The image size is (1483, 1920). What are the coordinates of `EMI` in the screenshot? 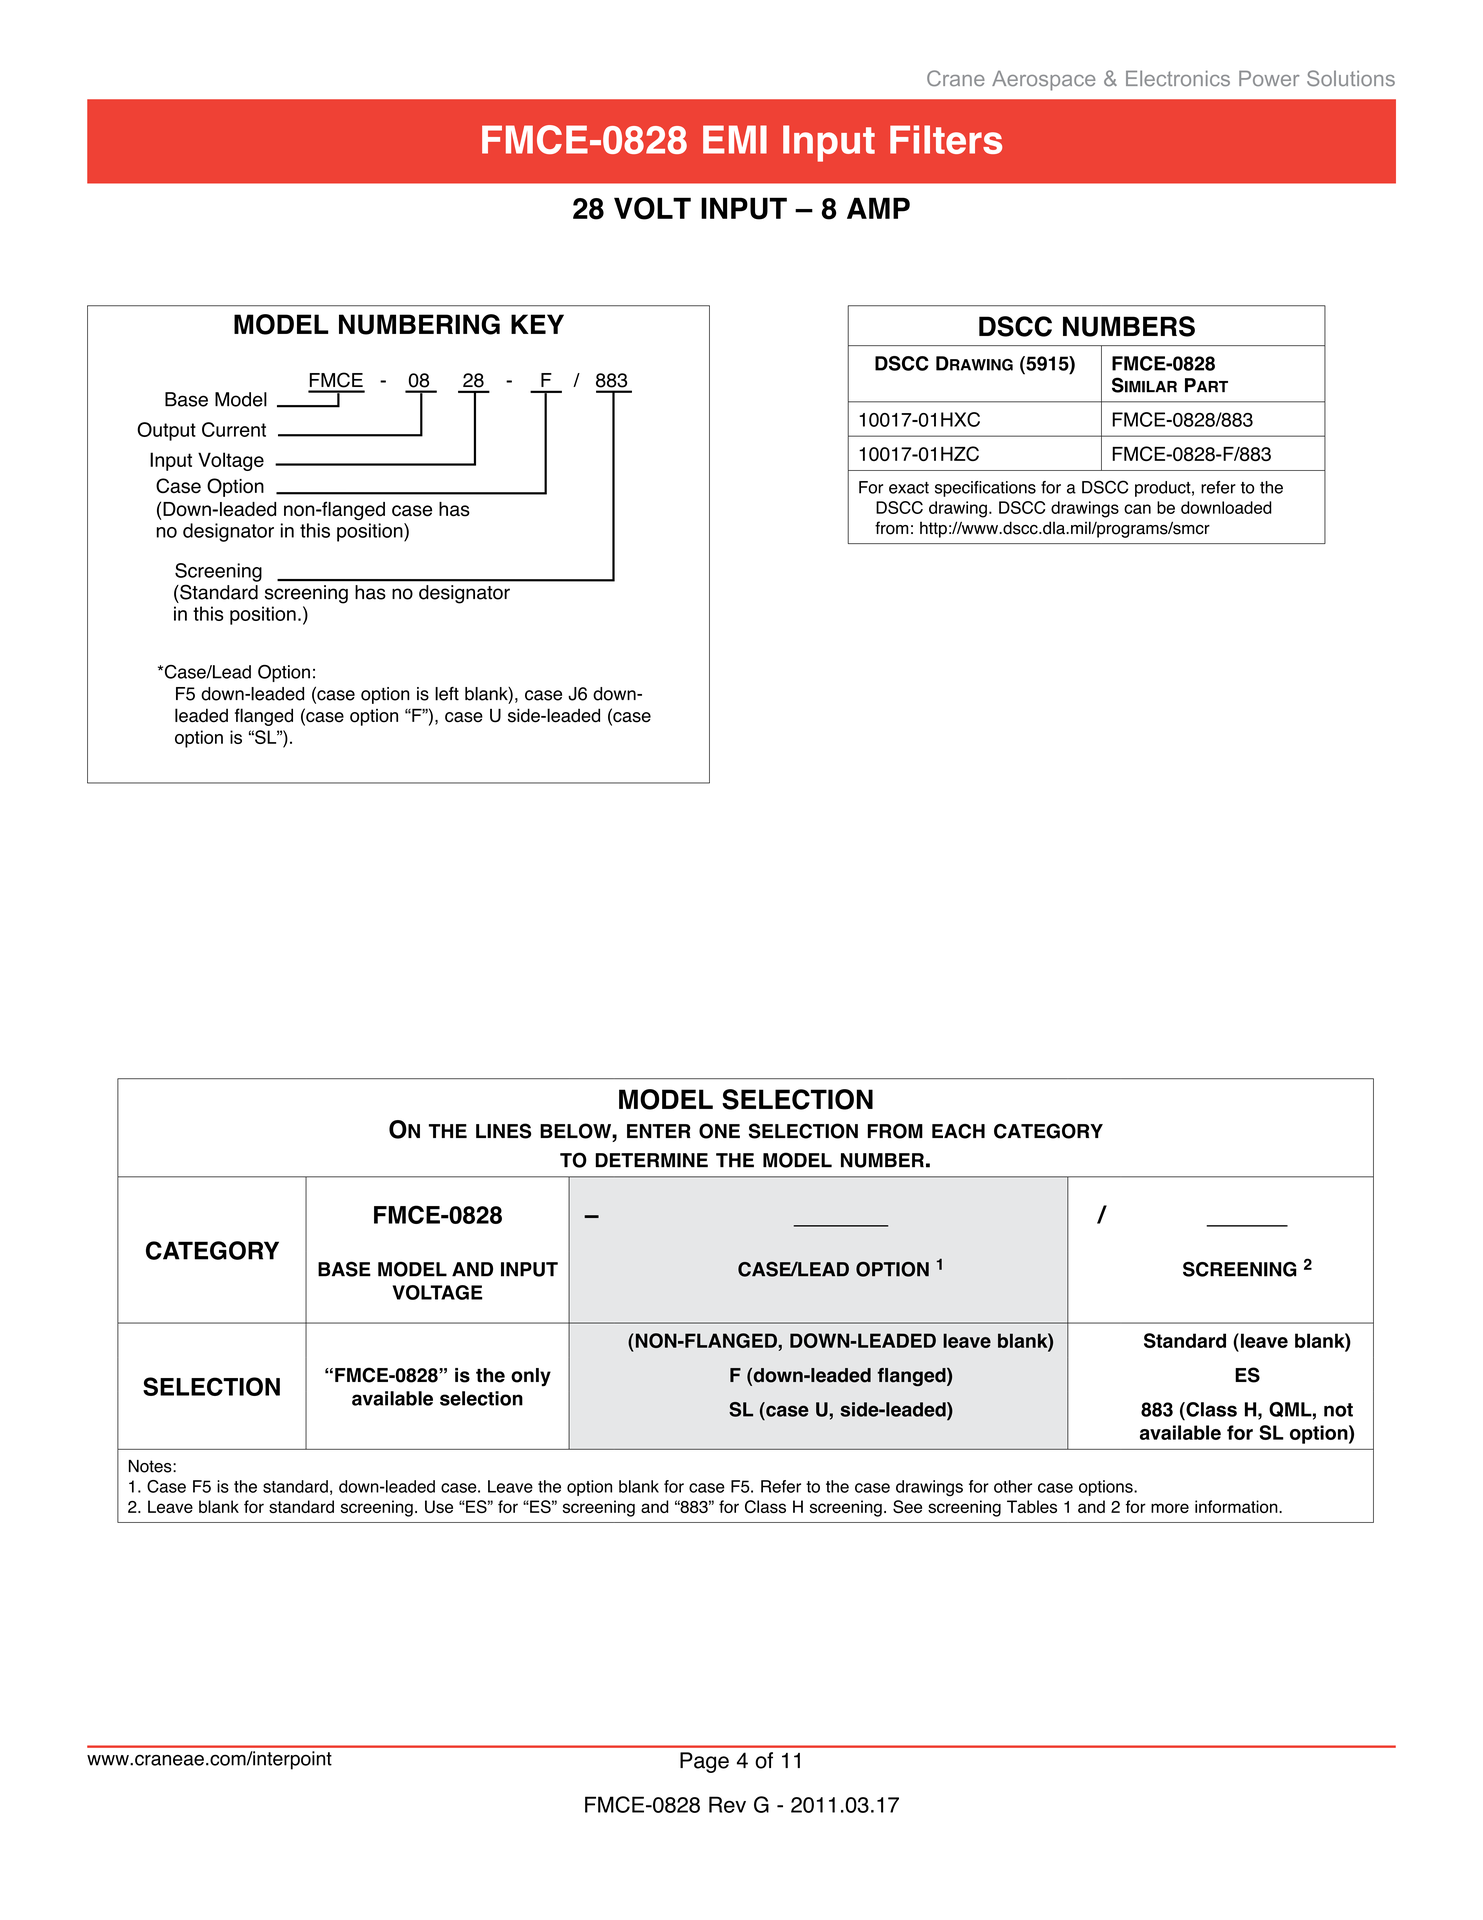 It's located at (735, 139).
